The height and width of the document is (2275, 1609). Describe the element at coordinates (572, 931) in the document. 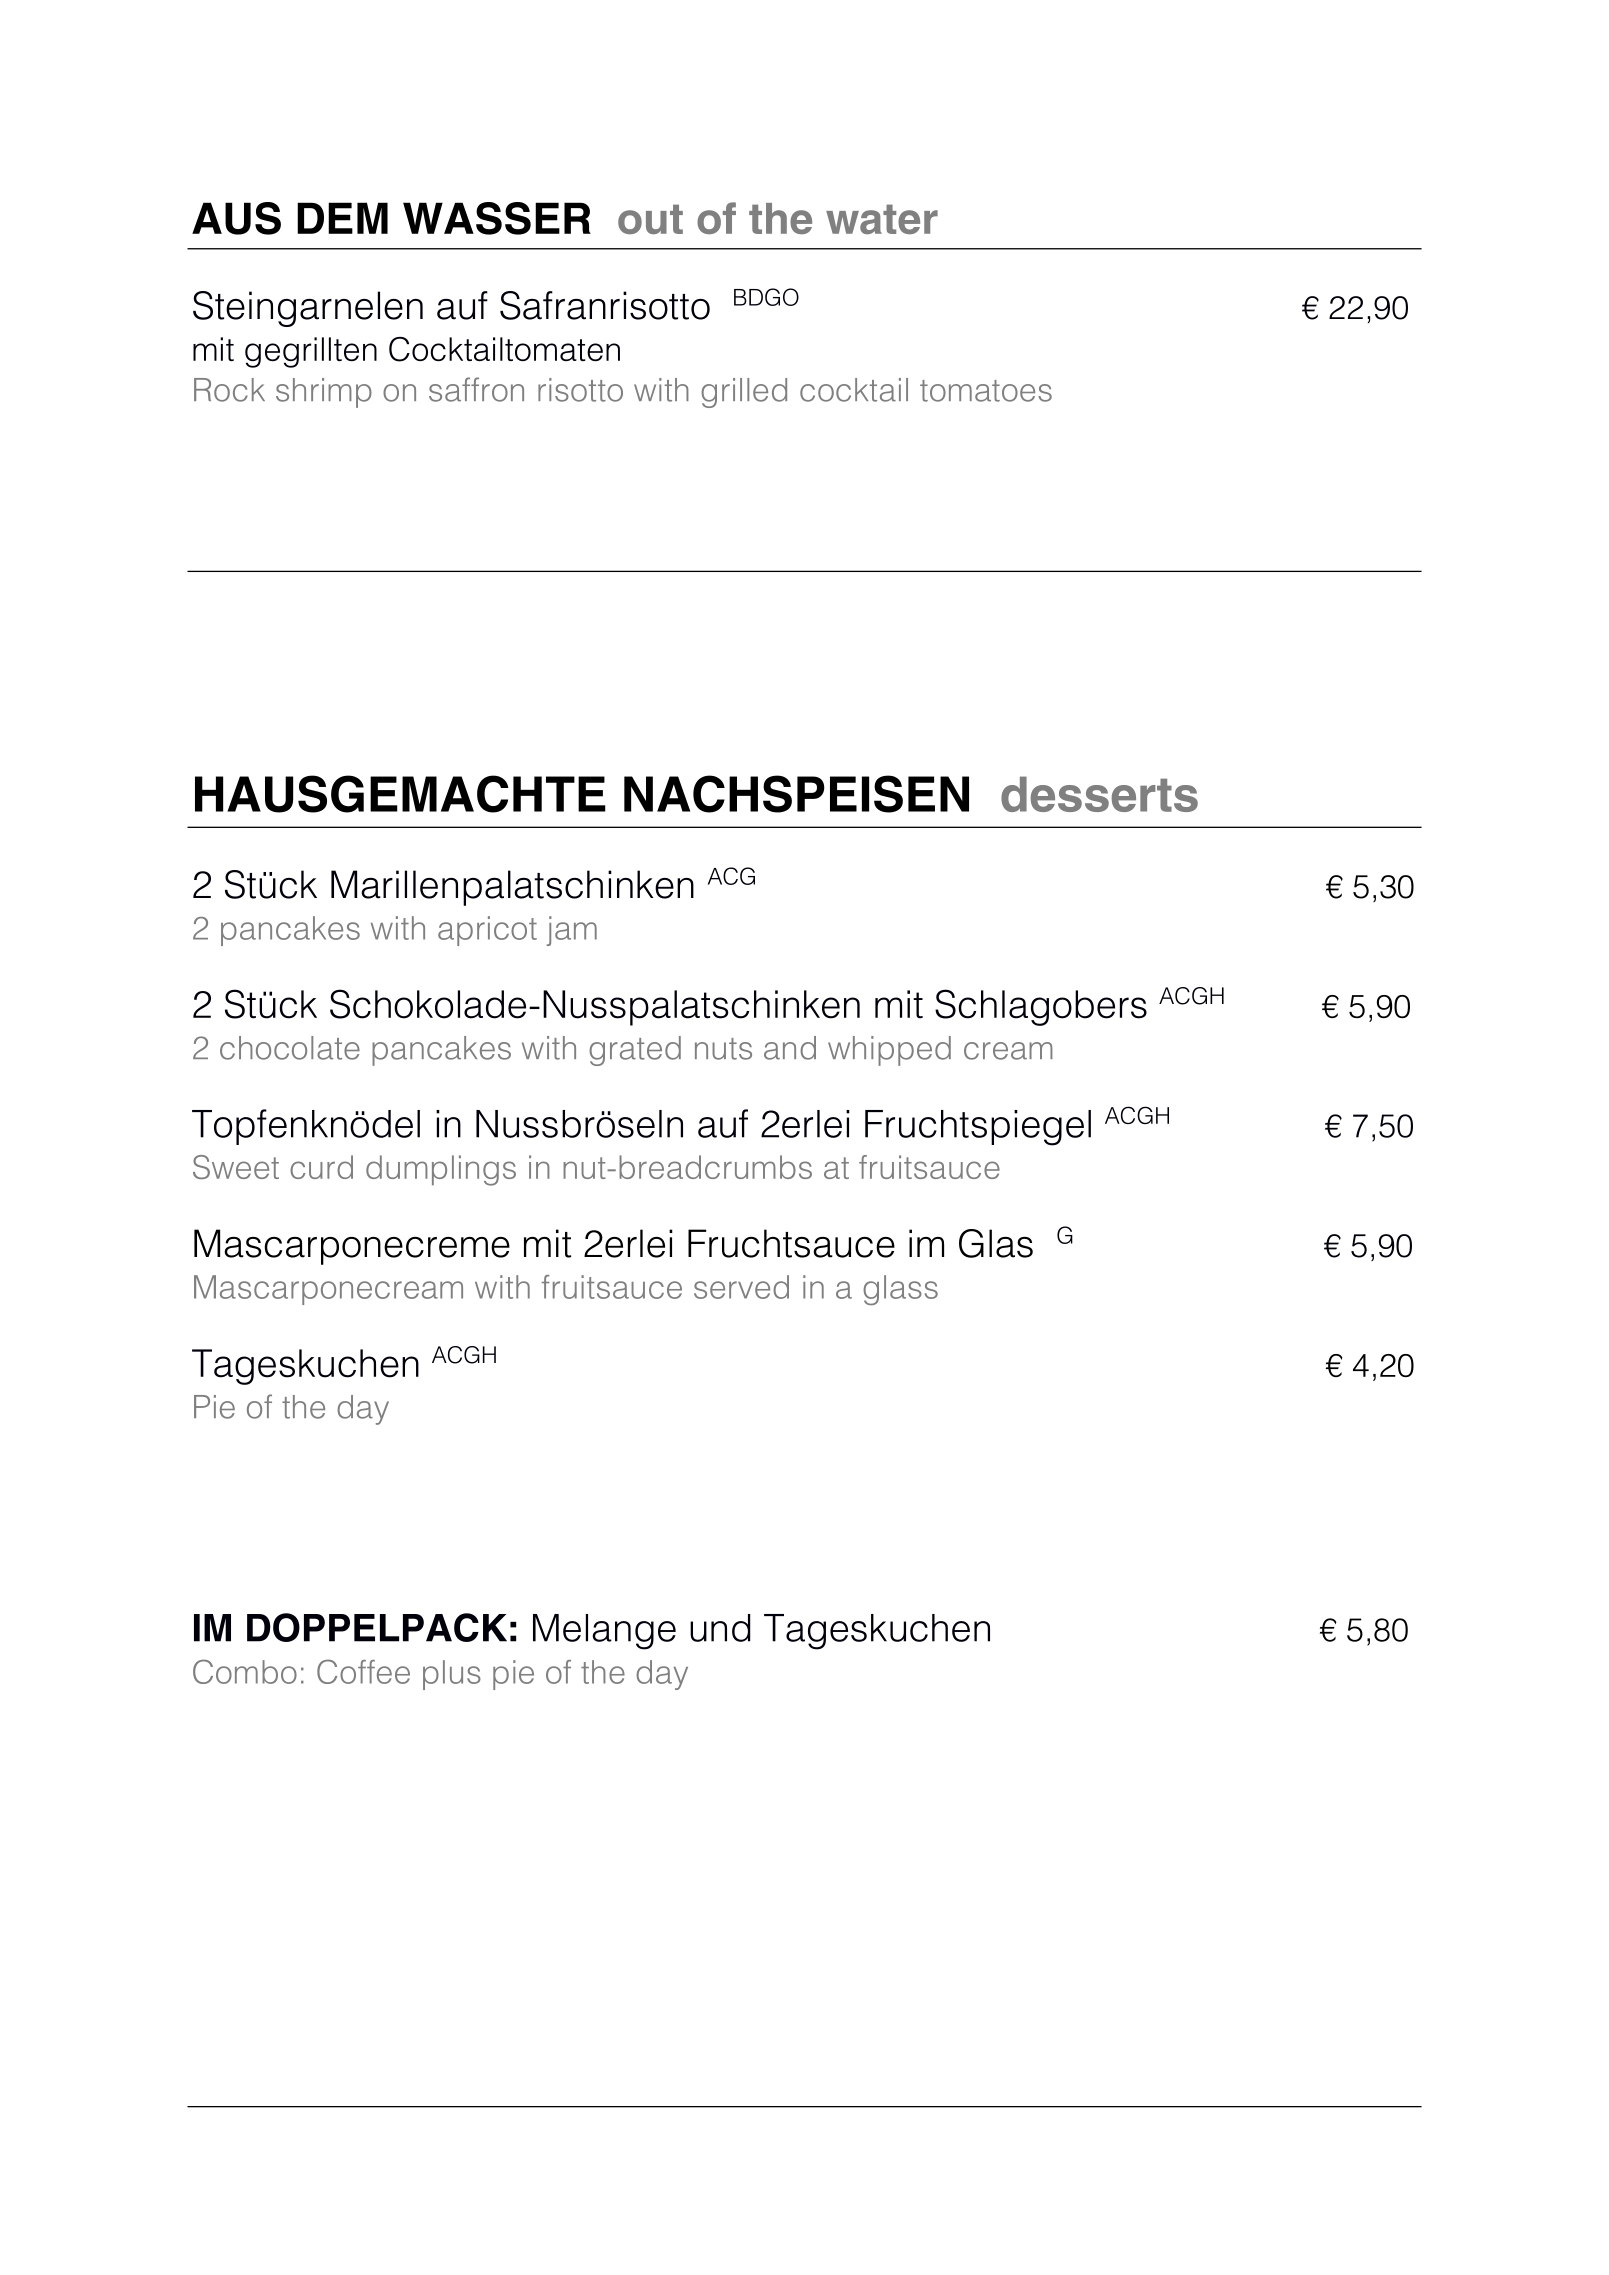

I see `jam` at that location.
